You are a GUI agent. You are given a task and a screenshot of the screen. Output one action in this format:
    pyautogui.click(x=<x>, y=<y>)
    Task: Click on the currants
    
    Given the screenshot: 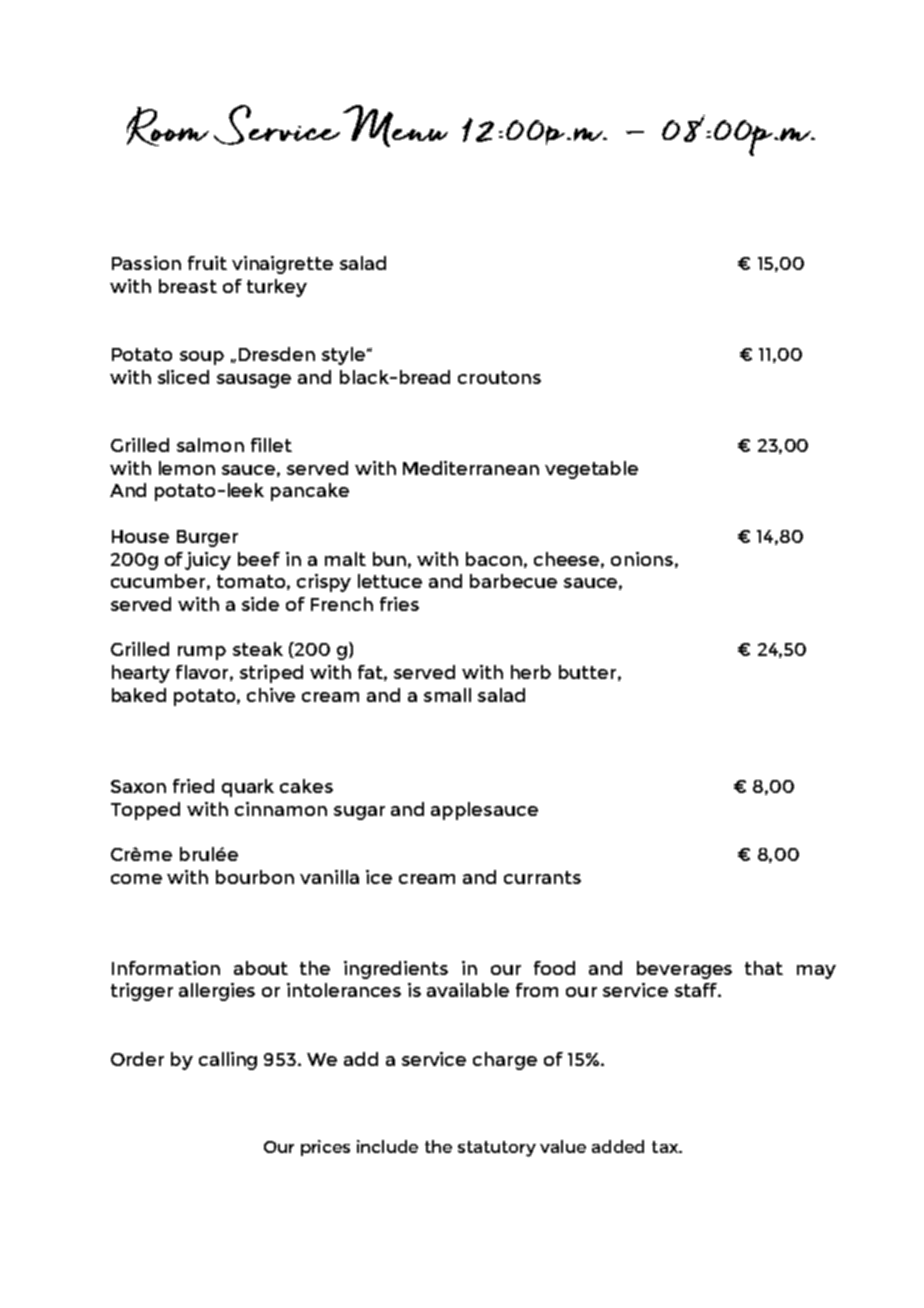 What is the action you would take?
    pyautogui.click(x=542, y=877)
